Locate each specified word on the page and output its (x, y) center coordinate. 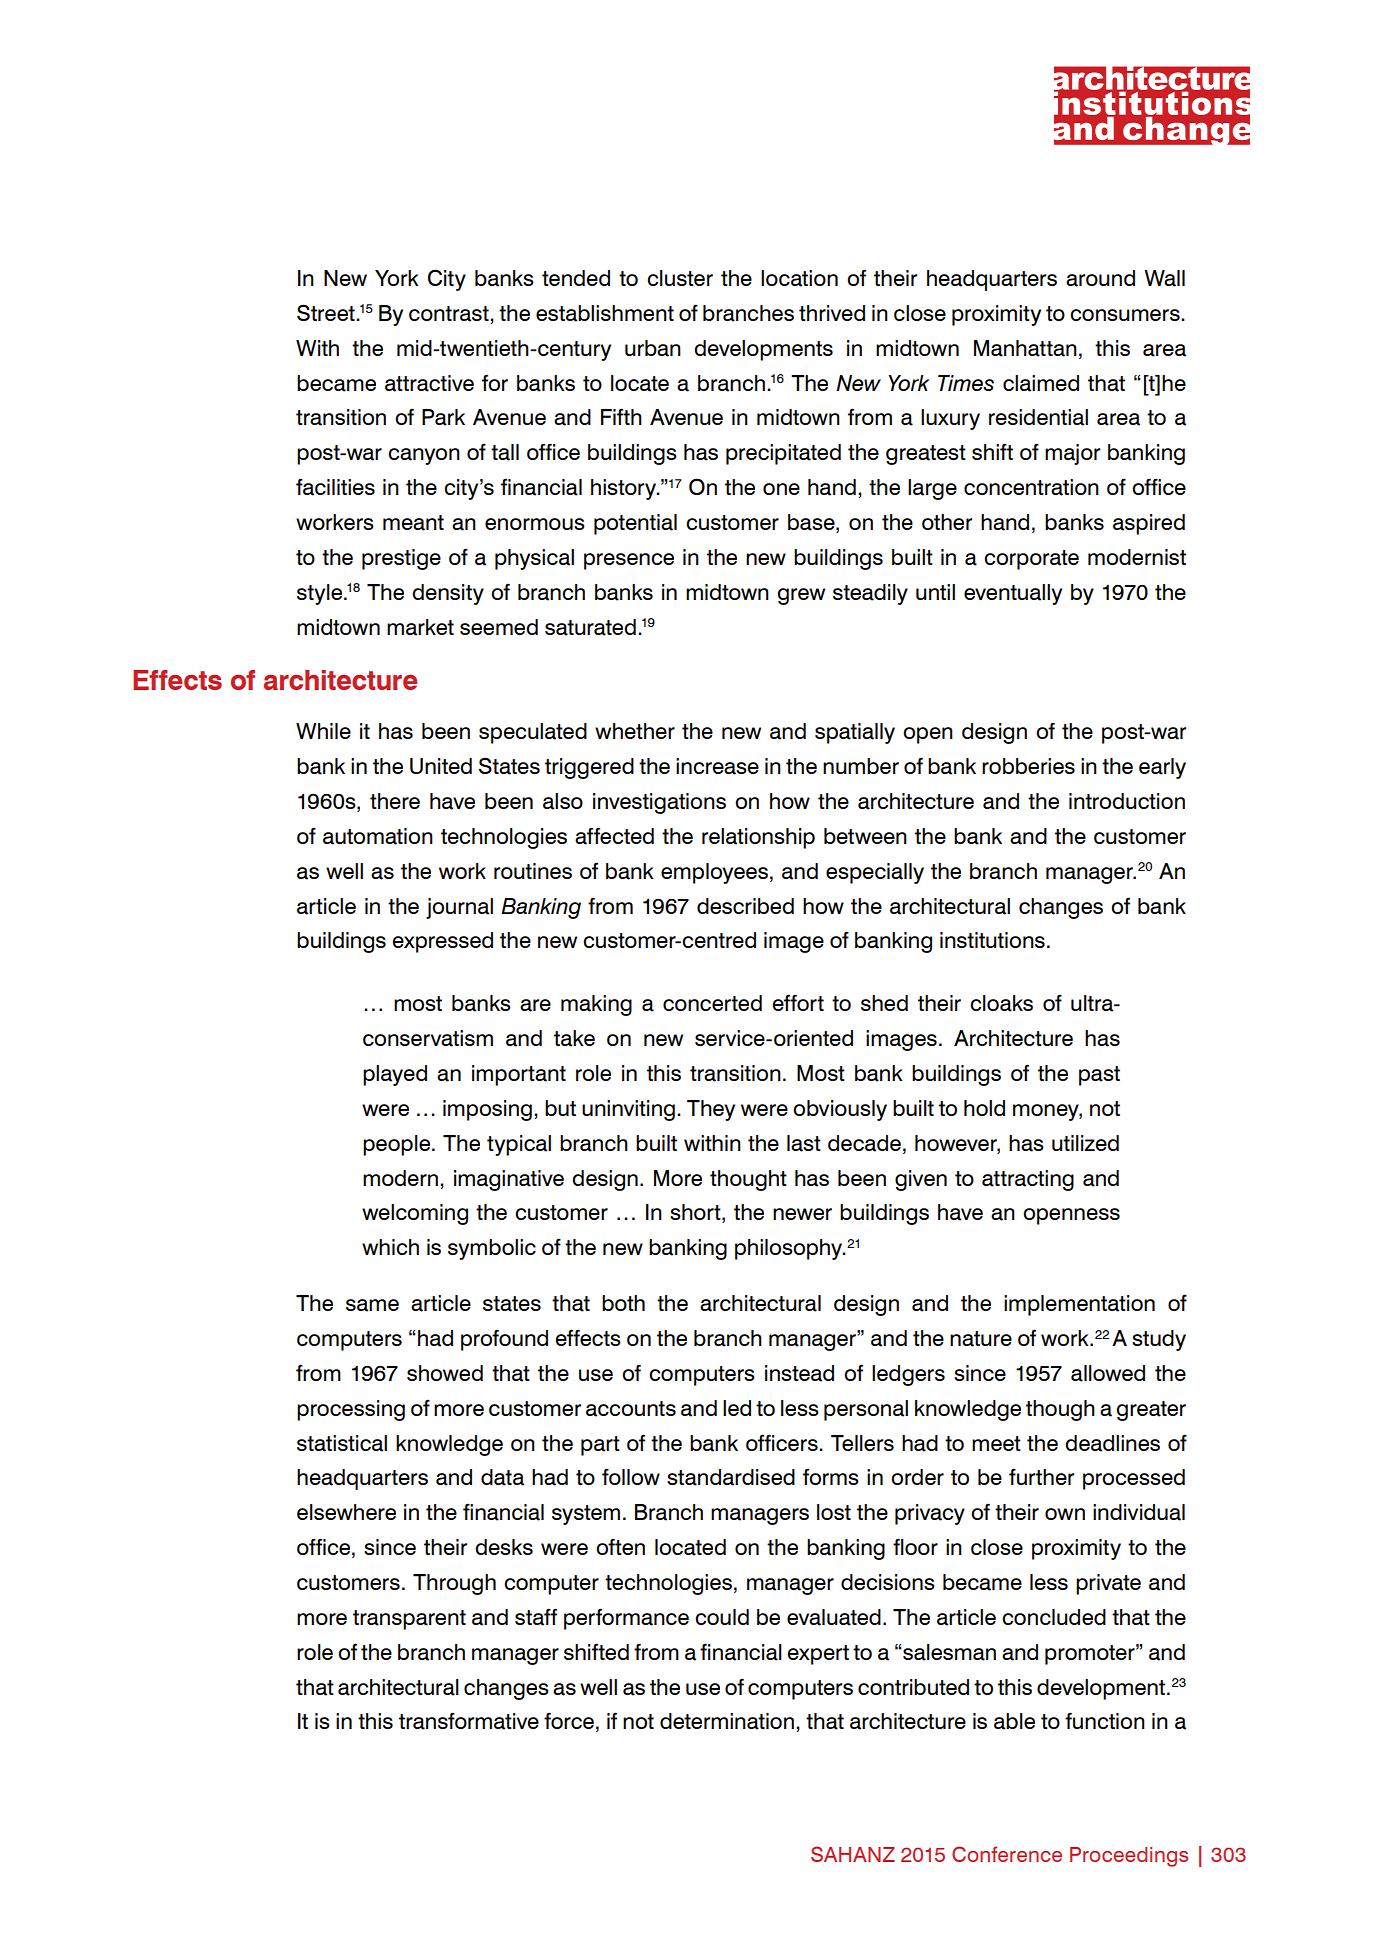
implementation (1079, 1305)
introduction (1127, 801)
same (372, 1305)
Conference (1007, 1854)
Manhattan (1025, 348)
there (395, 801)
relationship (758, 838)
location (799, 278)
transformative (469, 1721)
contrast (450, 314)
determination (727, 1721)
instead (799, 1373)
